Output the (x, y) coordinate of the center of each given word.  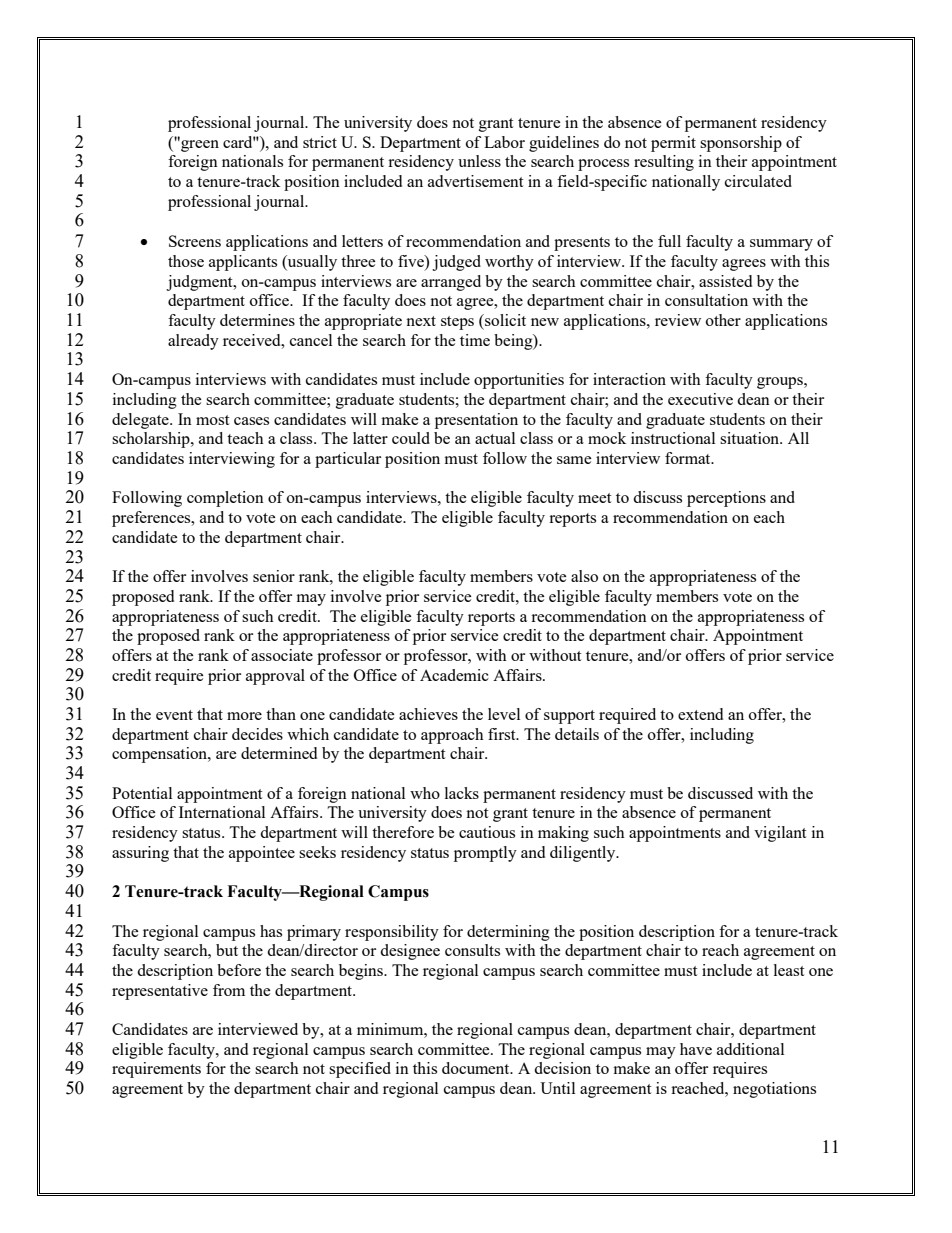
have (696, 1049)
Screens (195, 241)
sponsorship (741, 144)
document (477, 1068)
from (229, 990)
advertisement (475, 181)
